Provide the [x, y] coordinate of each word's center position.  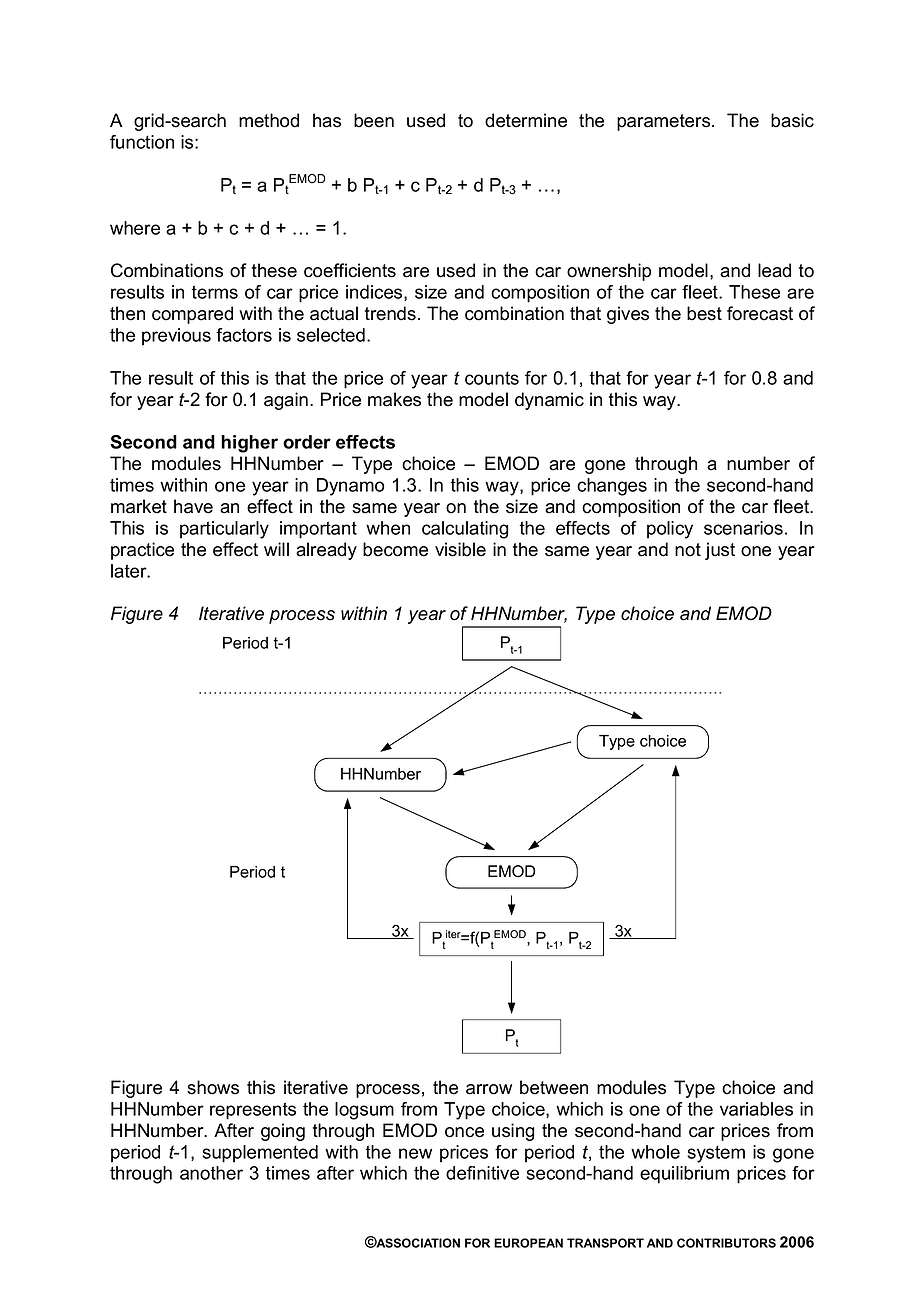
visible [460, 549]
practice [142, 551]
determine [526, 120]
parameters [665, 122]
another [211, 1173]
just [720, 551]
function [142, 142]
